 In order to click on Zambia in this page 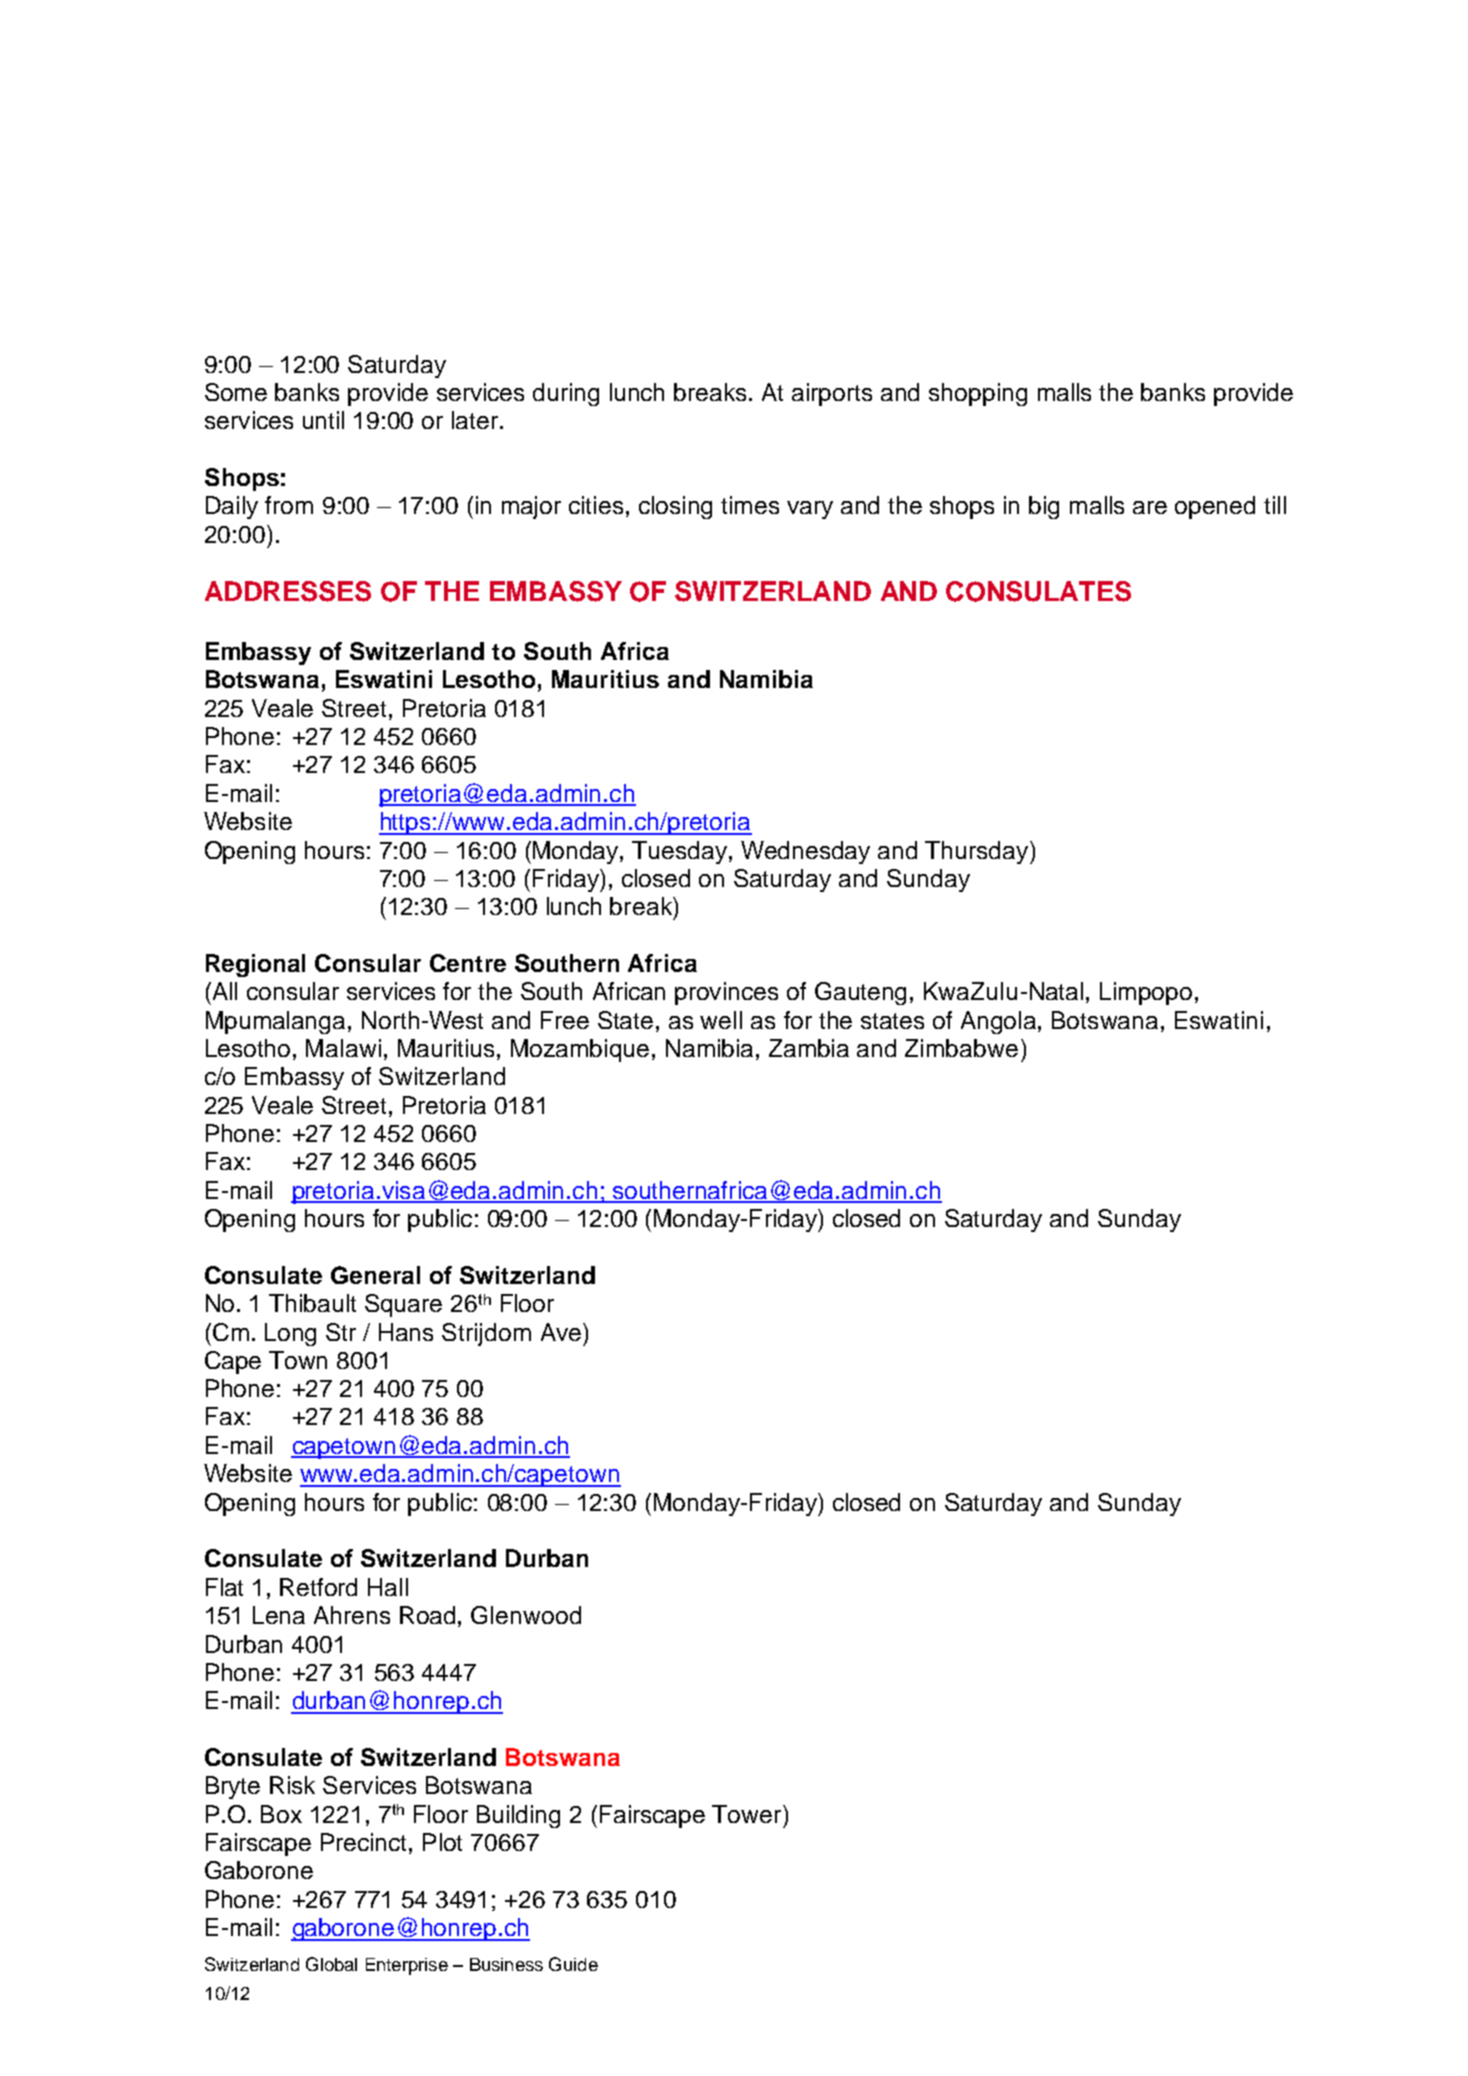, I will do `click(809, 1048)`.
